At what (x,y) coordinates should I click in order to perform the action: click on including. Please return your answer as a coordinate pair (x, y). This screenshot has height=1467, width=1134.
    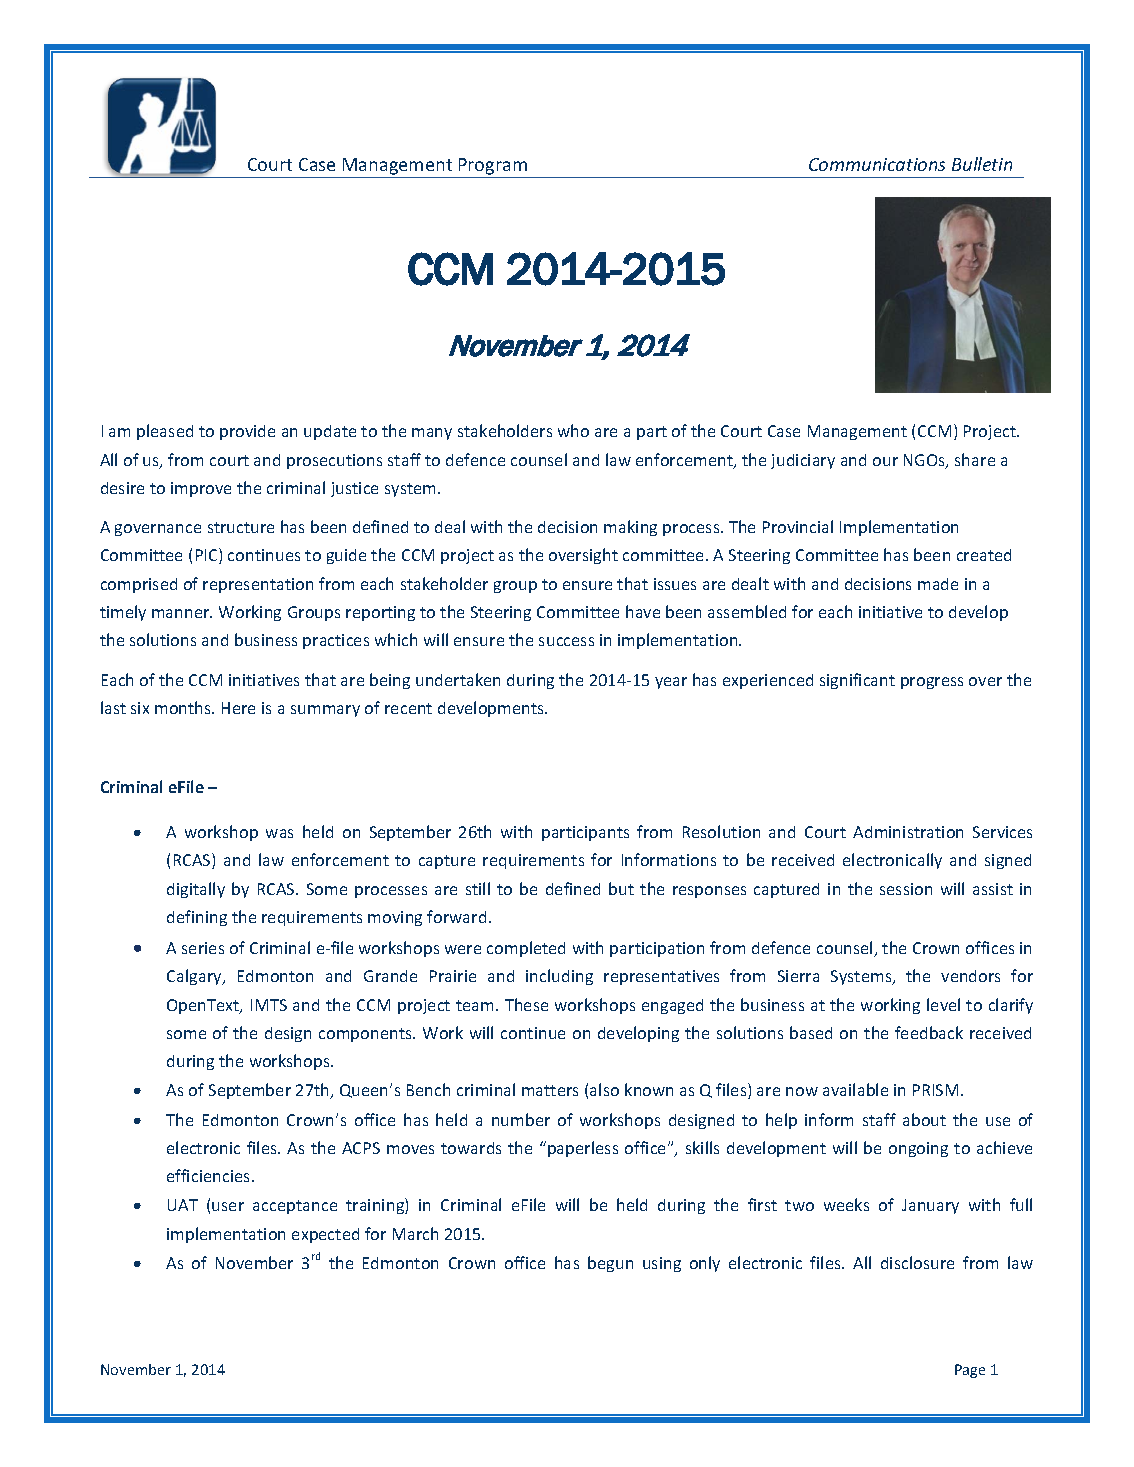
    Looking at the image, I should click on (559, 977).
